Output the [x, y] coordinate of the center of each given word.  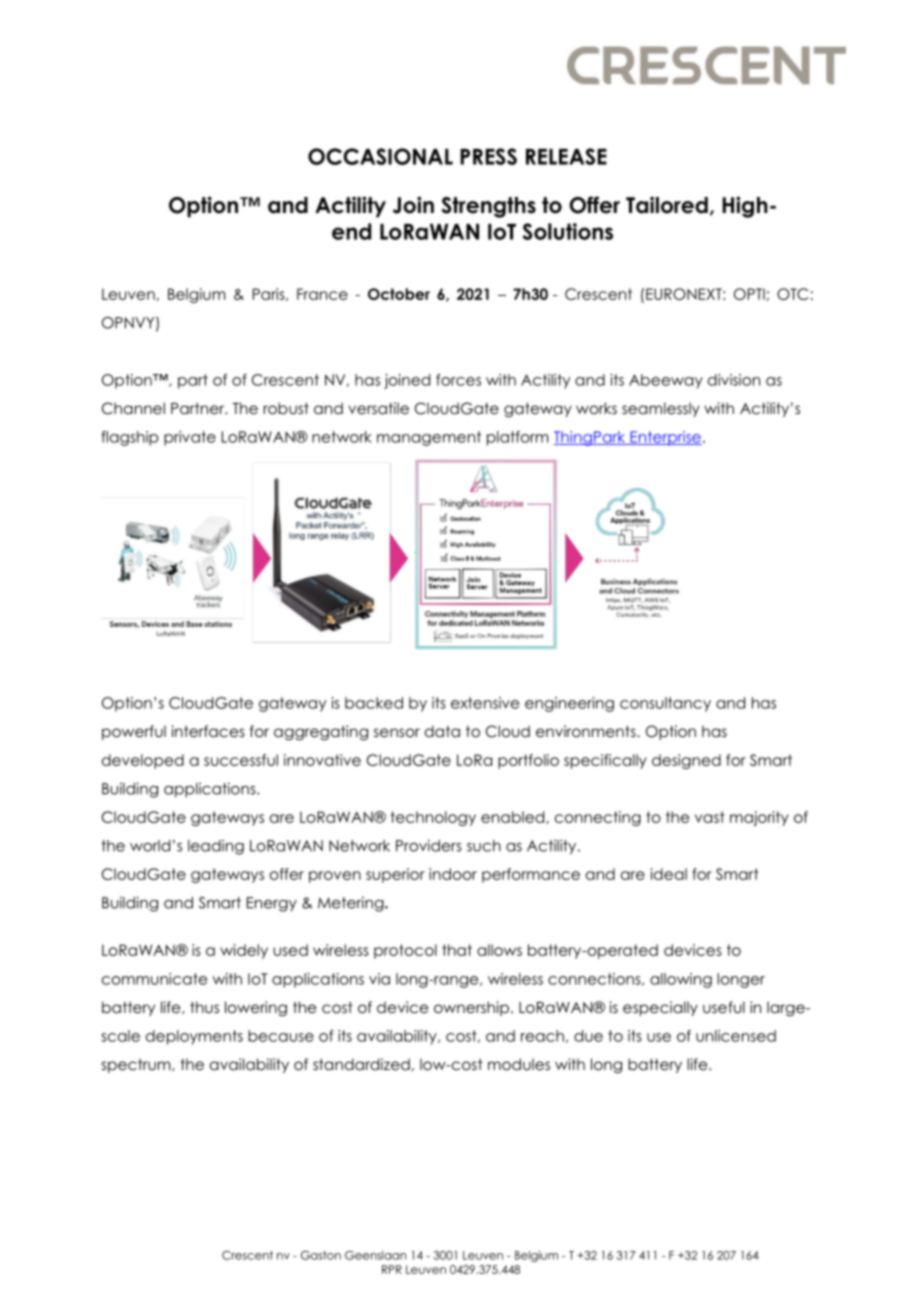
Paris [270, 294]
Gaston [321, 1255]
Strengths [488, 207]
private [190, 438]
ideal [669, 874]
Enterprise [665, 438]
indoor [453, 874]
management [429, 438]
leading [216, 847]
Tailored [667, 205]
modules [519, 1064]
